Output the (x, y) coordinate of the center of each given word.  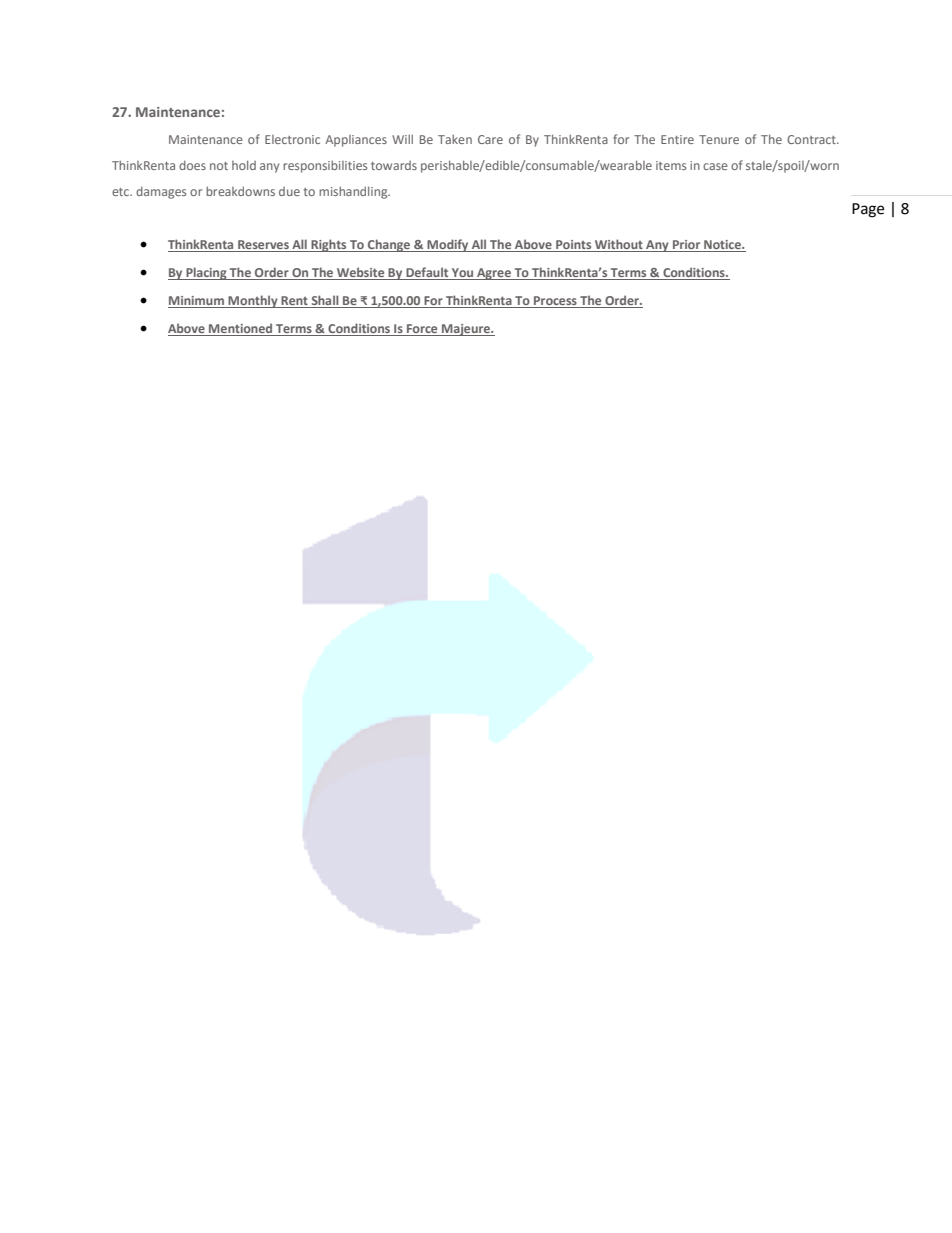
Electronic (292, 139)
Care (490, 139)
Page (868, 210)
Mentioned (241, 329)
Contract (812, 139)
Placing (206, 273)
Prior (687, 246)
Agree (494, 274)
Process (555, 302)
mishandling (354, 192)
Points (574, 246)
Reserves (263, 246)
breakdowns (240, 191)
